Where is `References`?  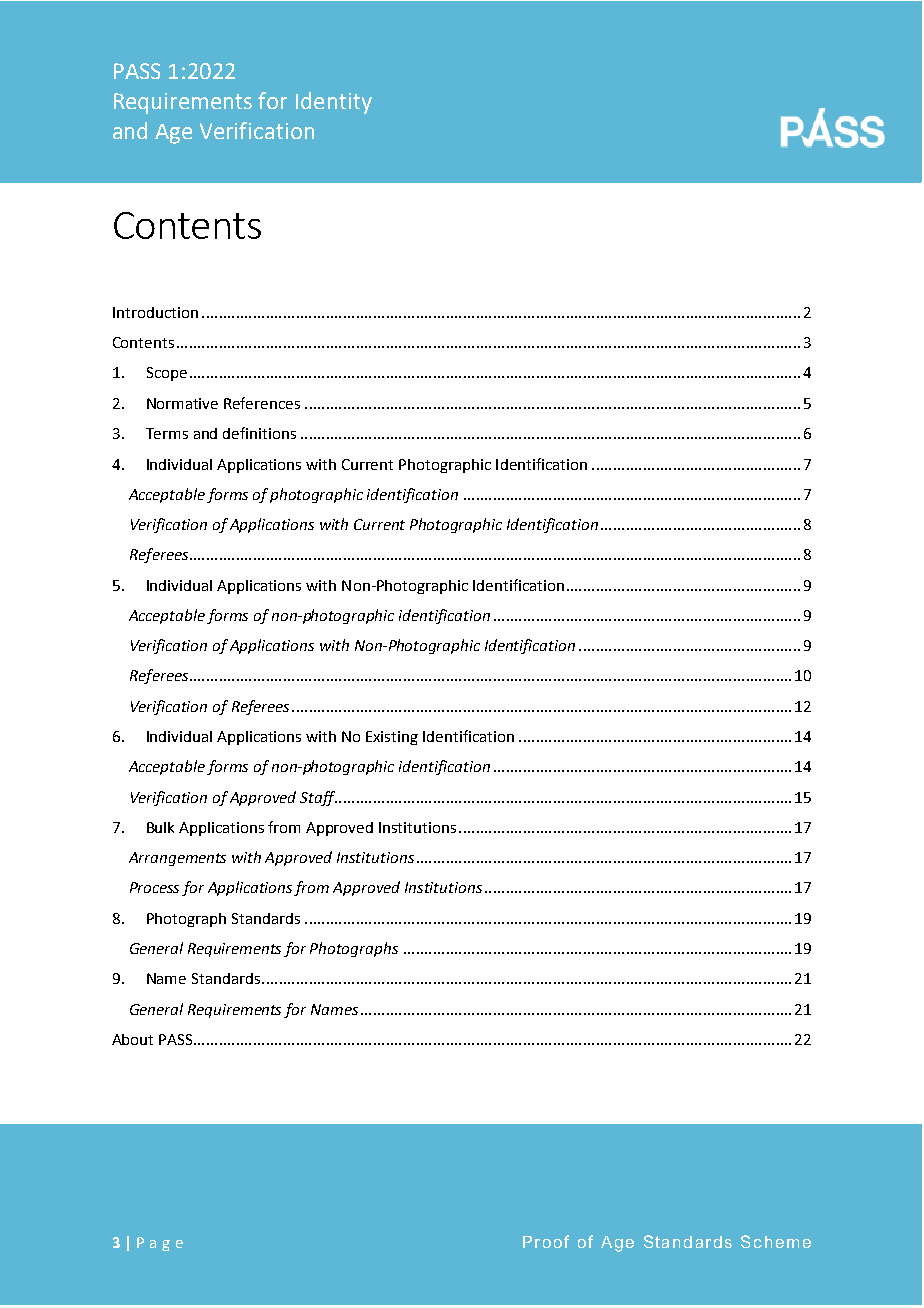 References is located at coordinates (262, 403).
